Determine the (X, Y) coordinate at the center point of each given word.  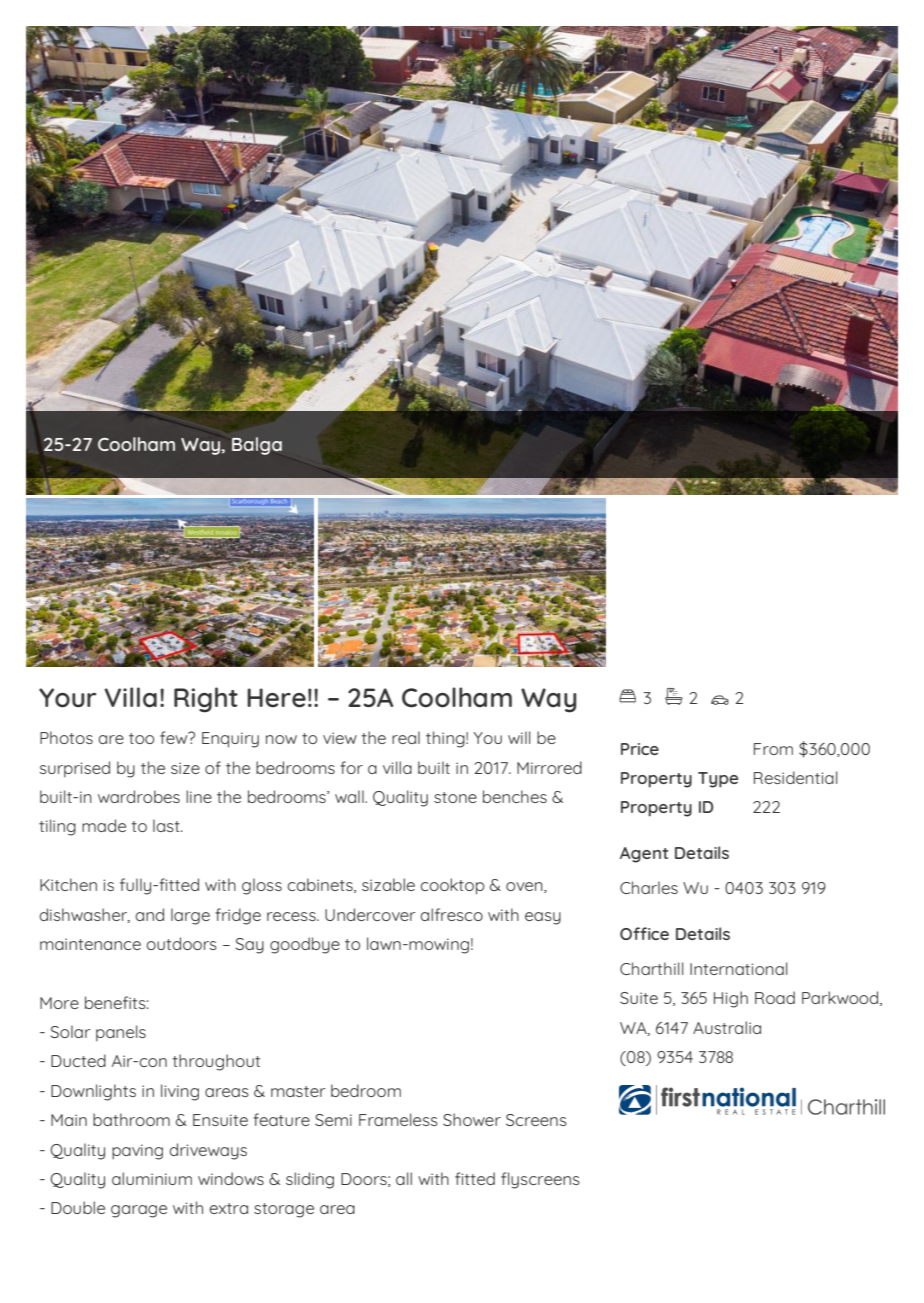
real (406, 737)
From (773, 749)
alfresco (451, 914)
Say (249, 946)
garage (139, 1211)
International (739, 968)
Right (206, 700)
